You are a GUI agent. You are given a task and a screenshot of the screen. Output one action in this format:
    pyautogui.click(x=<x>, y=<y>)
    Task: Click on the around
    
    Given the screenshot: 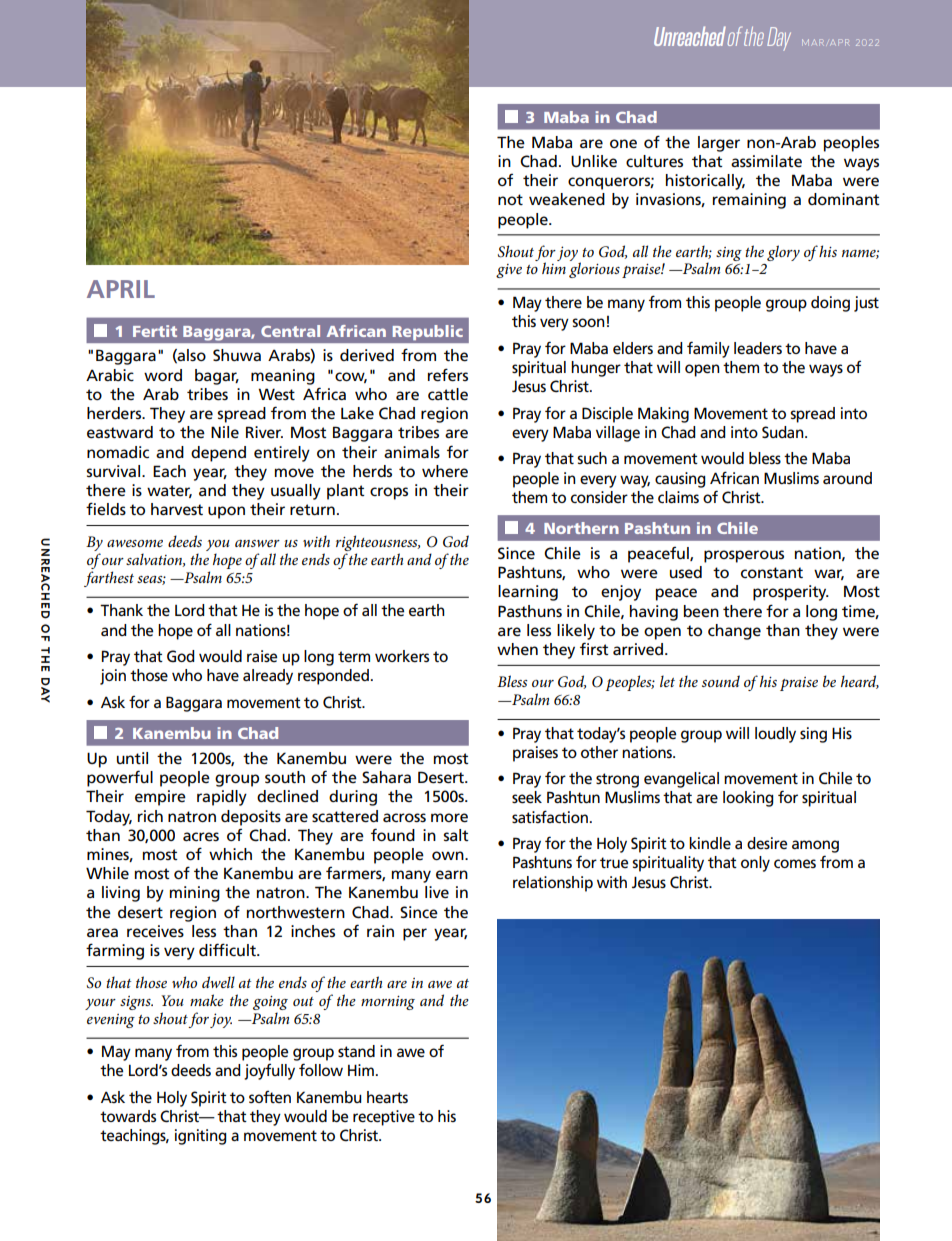 What is the action you would take?
    pyautogui.click(x=847, y=478)
